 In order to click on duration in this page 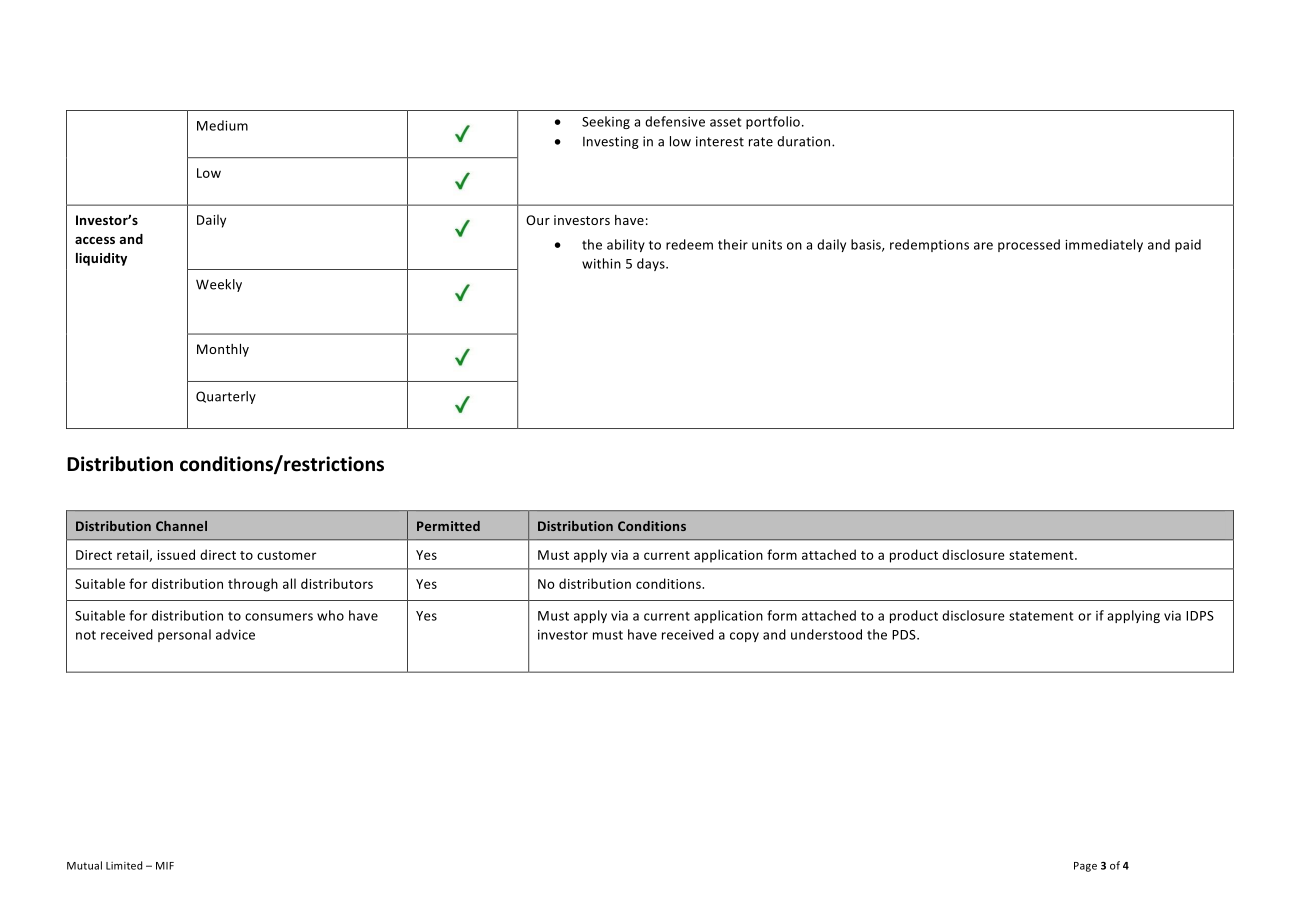, I will do `click(805, 141)`.
